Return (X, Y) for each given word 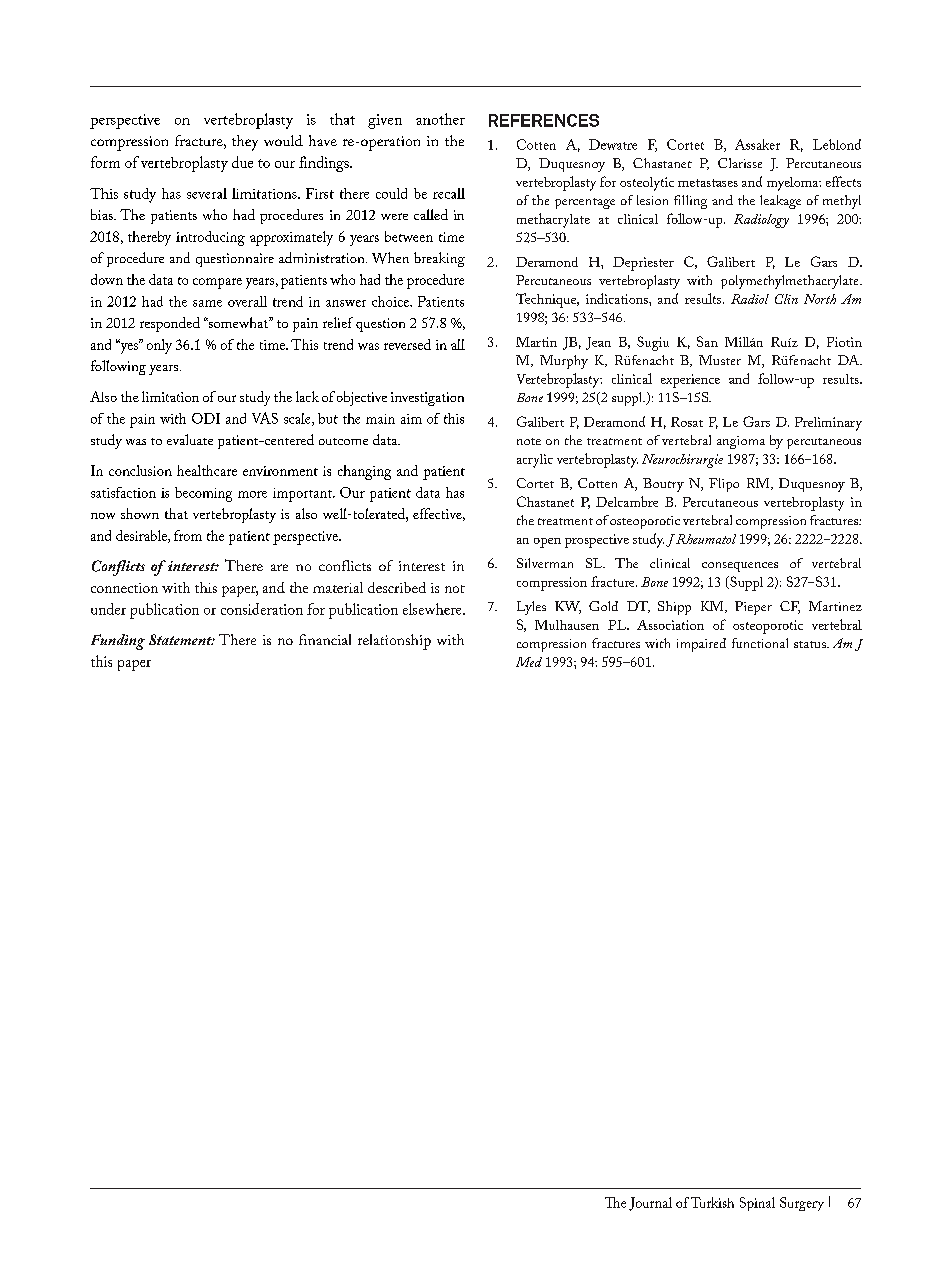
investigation (427, 399)
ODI (206, 418)
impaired (701, 645)
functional (760, 643)
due (242, 162)
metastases (708, 183)
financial (325, 639)
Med (529, 662)
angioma (741, 442)
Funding (118, 642)
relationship (394, 642)
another (440, 119)
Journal (650, 1204)
